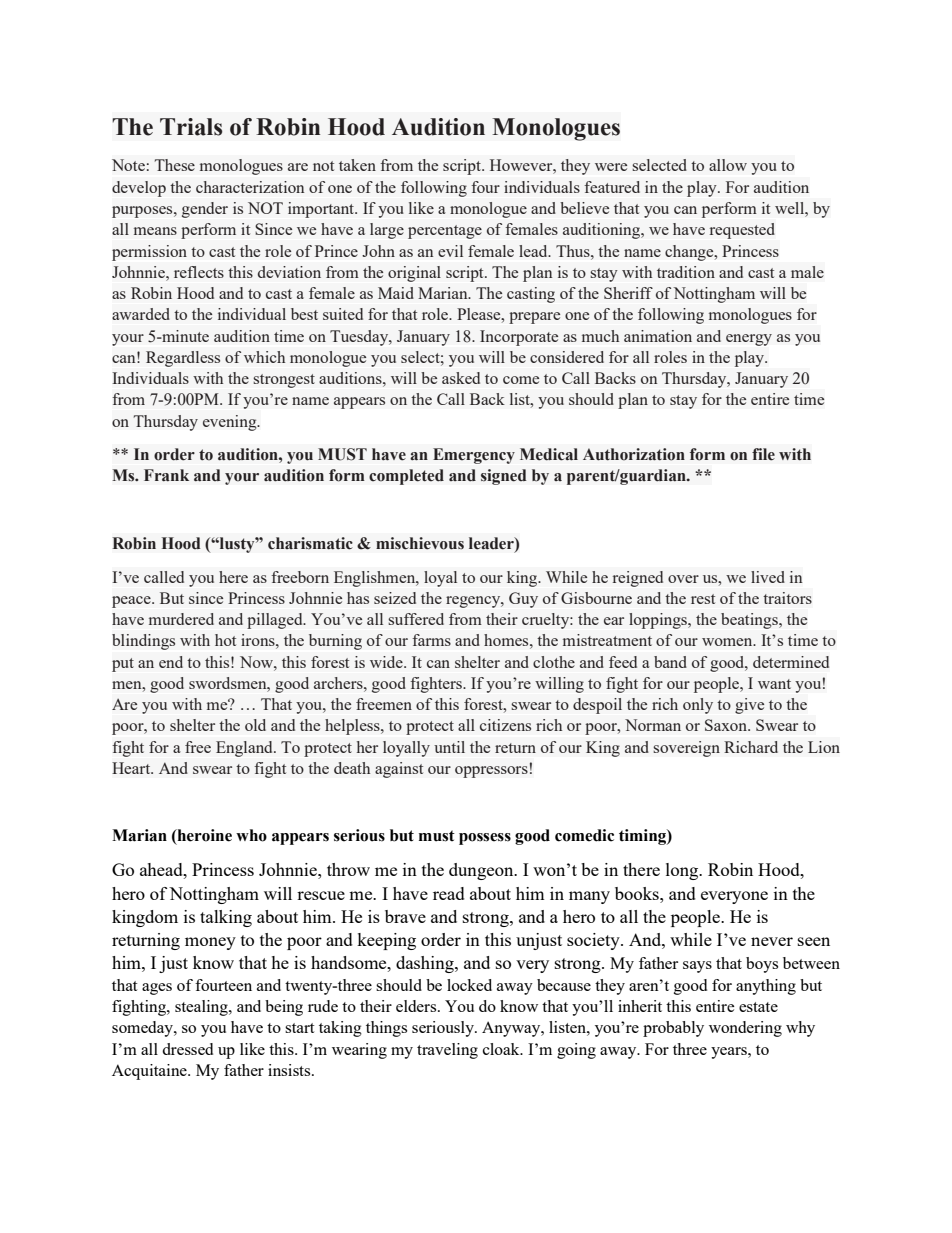  I want to click on These, so click(175, 165).
